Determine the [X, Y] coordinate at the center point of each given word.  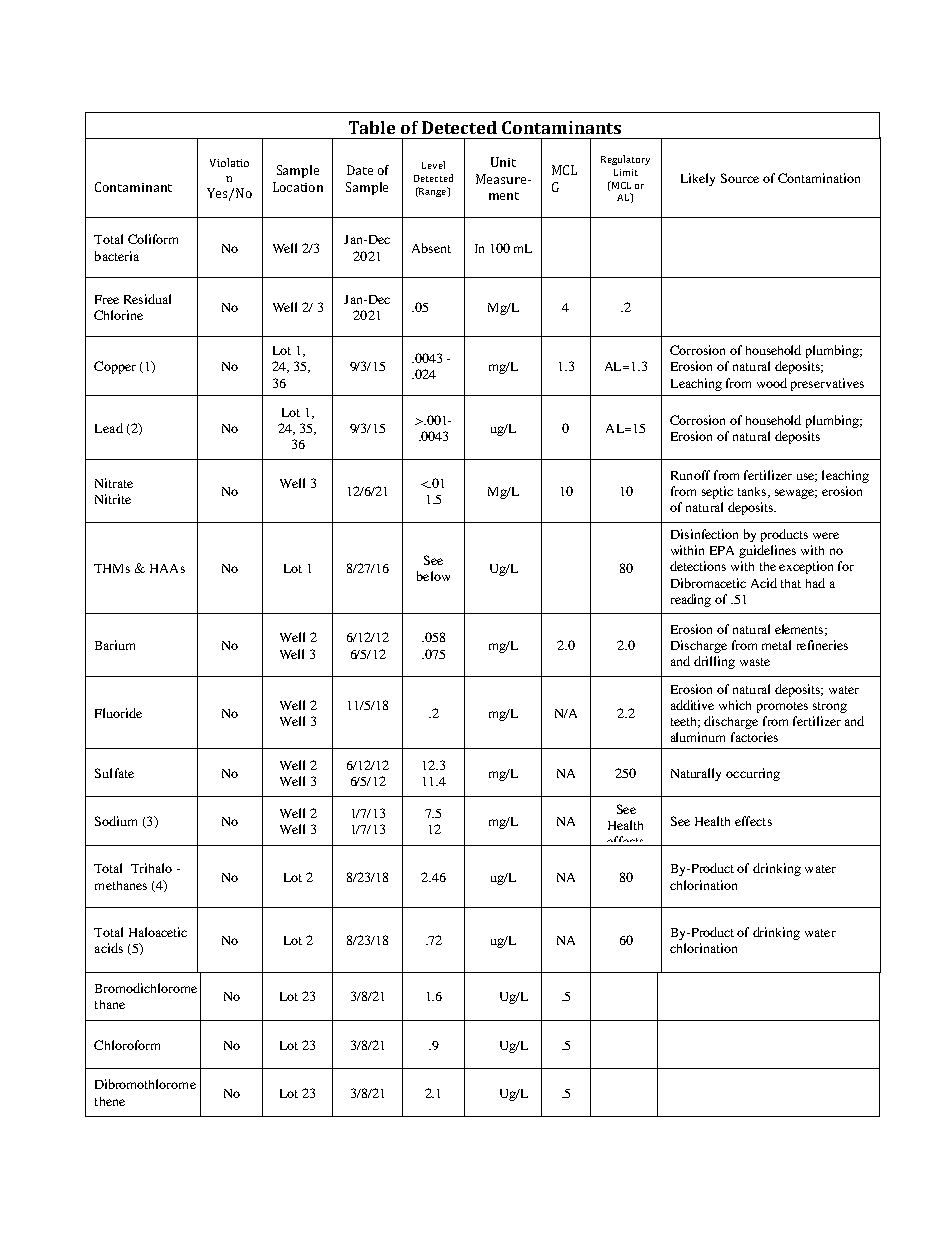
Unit [503, 162]
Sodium [116, 821]
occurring [753, 774]
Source [740, 178]
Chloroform [127, 1045]
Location [298, 187]
